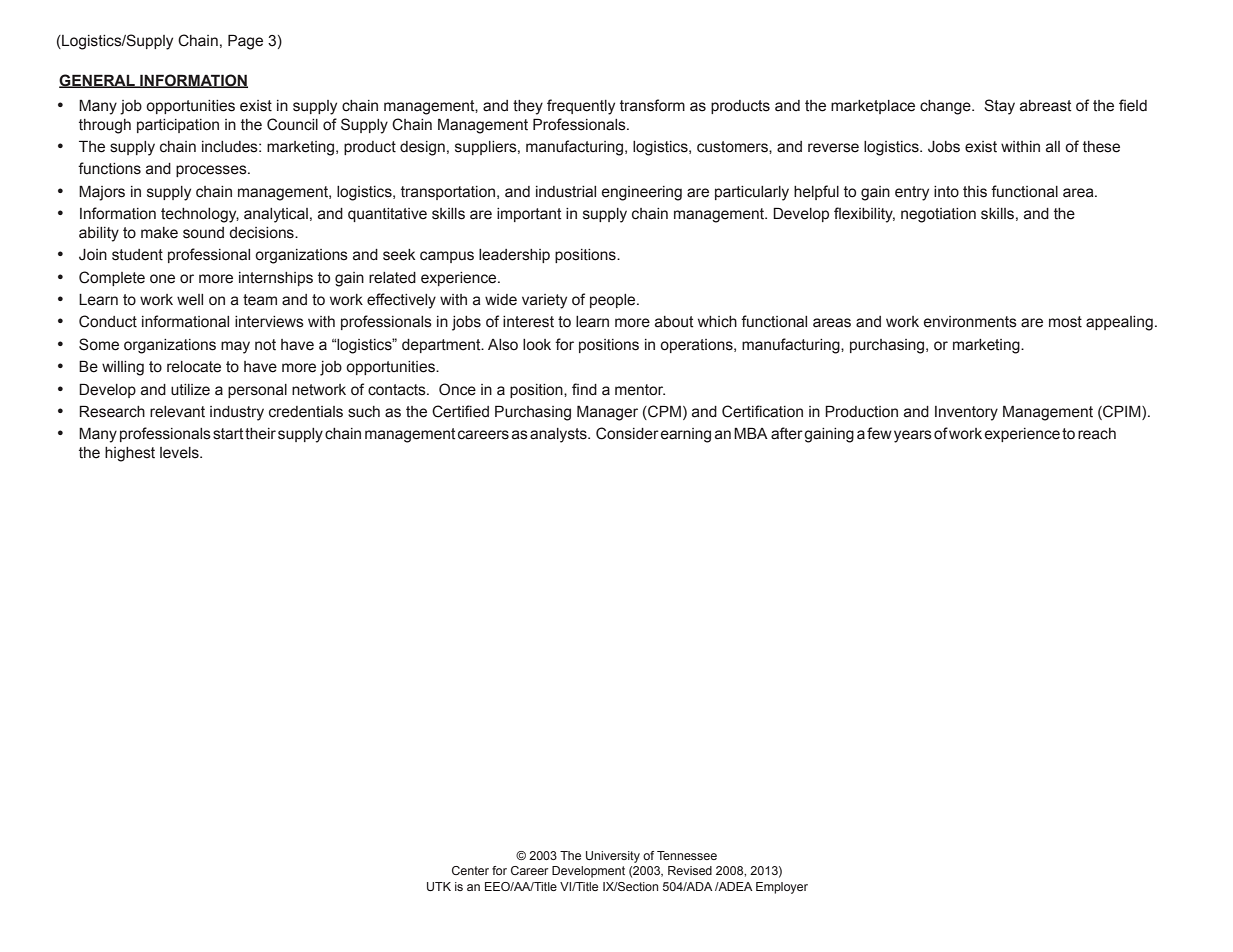  I want to click on Page, so click(245, 42).
